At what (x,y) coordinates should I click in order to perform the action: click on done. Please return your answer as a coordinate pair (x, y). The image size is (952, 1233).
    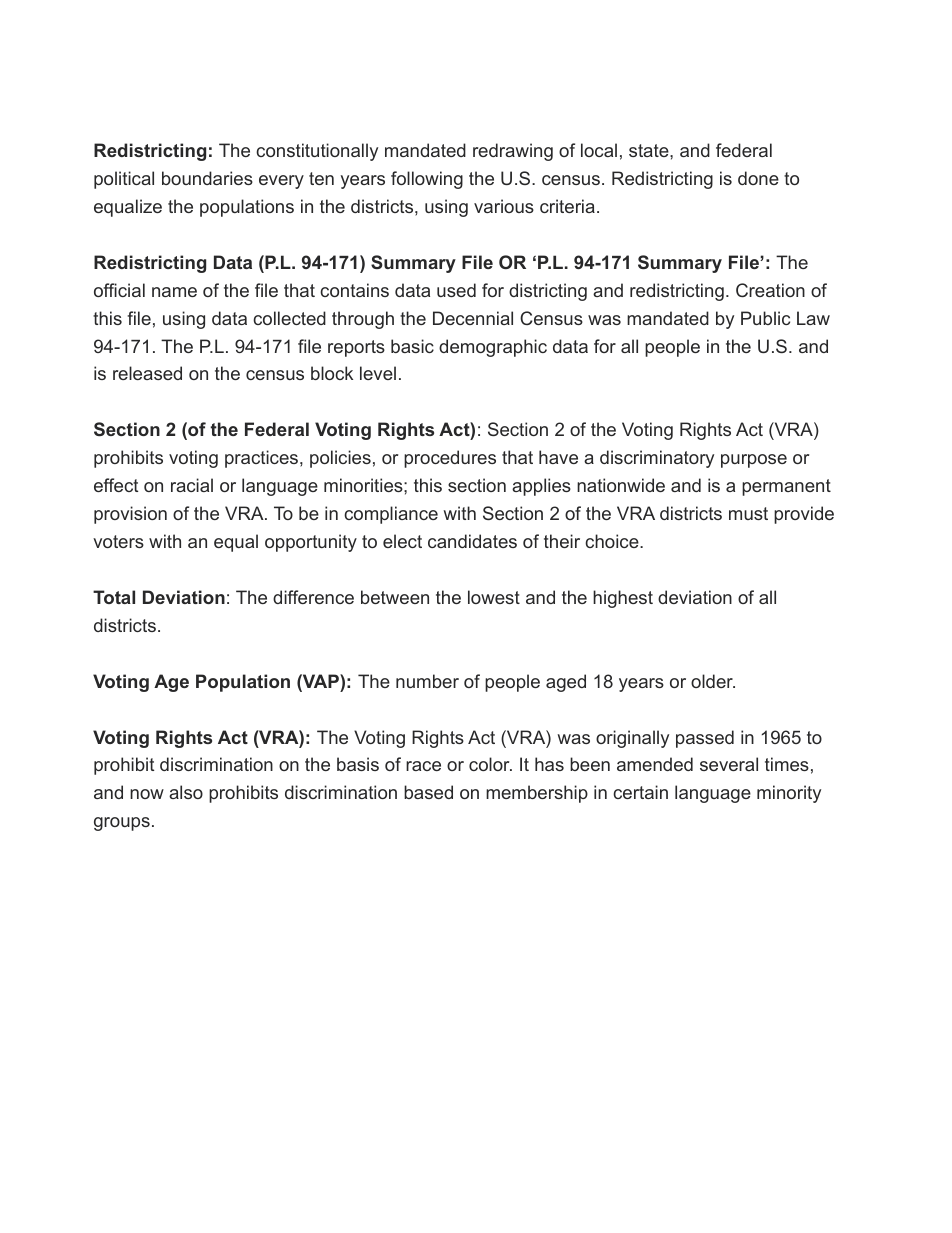
    Looking at the image, I should click on (758, 178).
